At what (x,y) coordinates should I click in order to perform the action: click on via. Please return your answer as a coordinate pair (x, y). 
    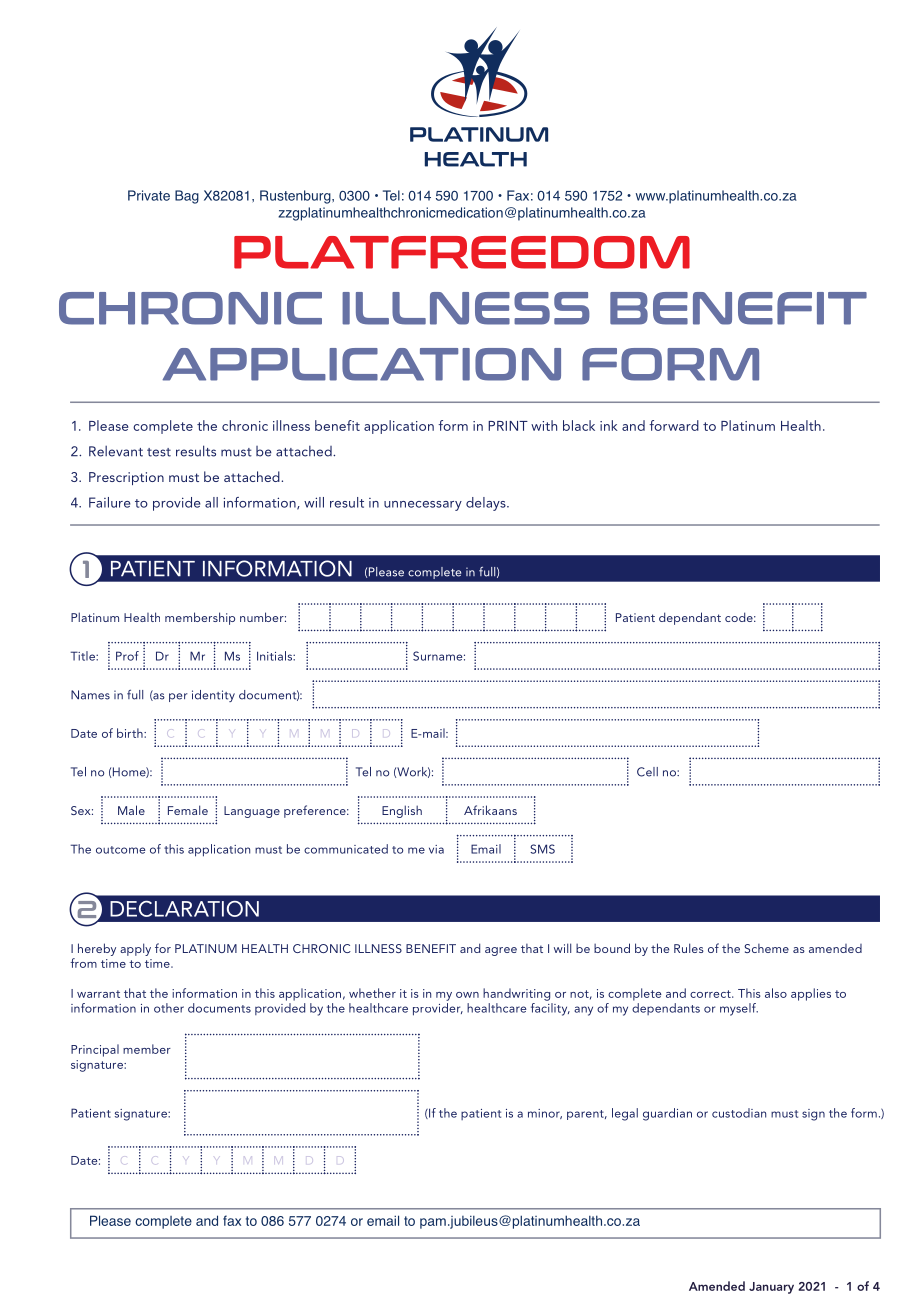
    Looking at the image, I should click on (436, 849).
